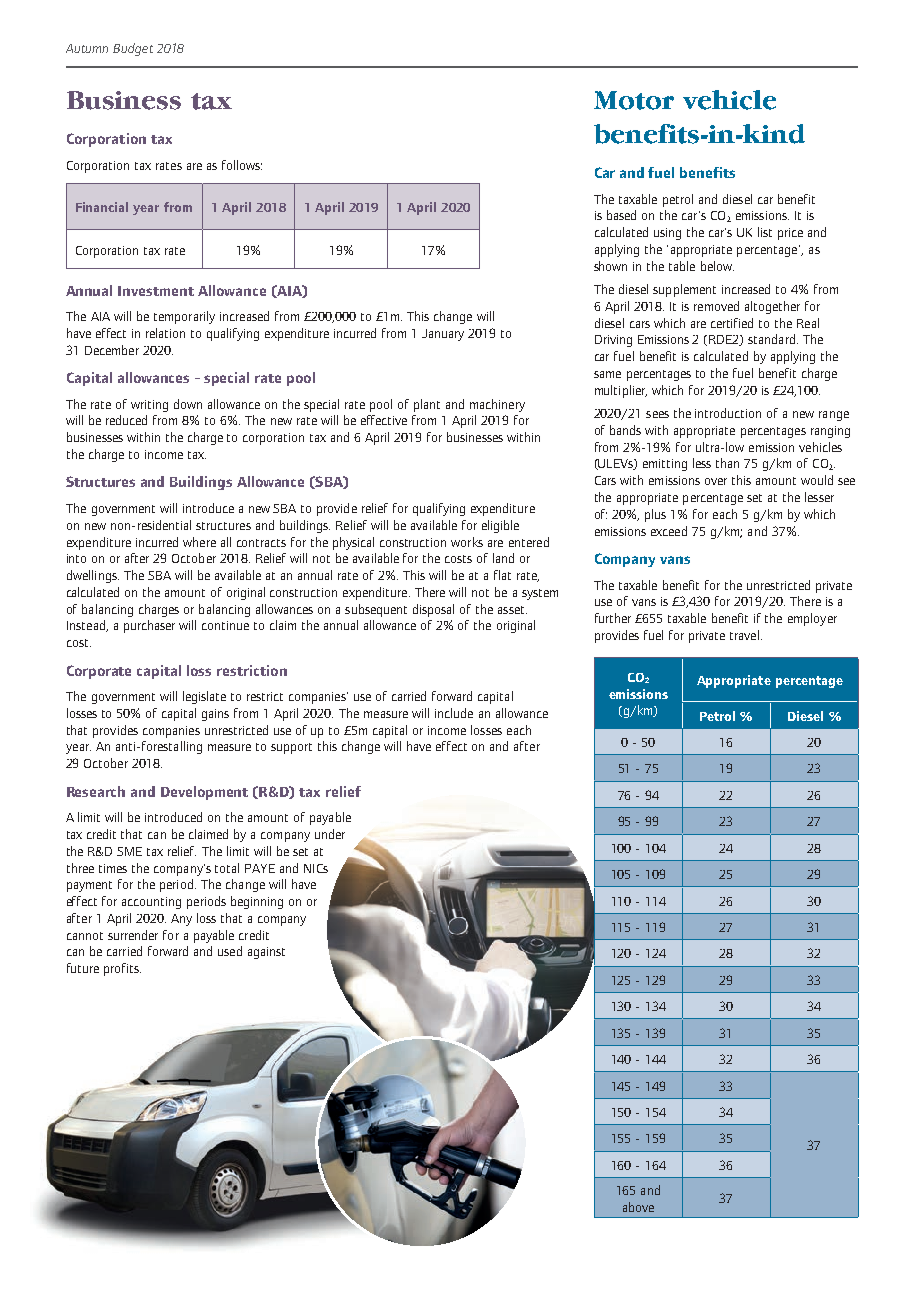  Describe the element at coordinates (744, 635) in the image. I see `travel` at that location.
